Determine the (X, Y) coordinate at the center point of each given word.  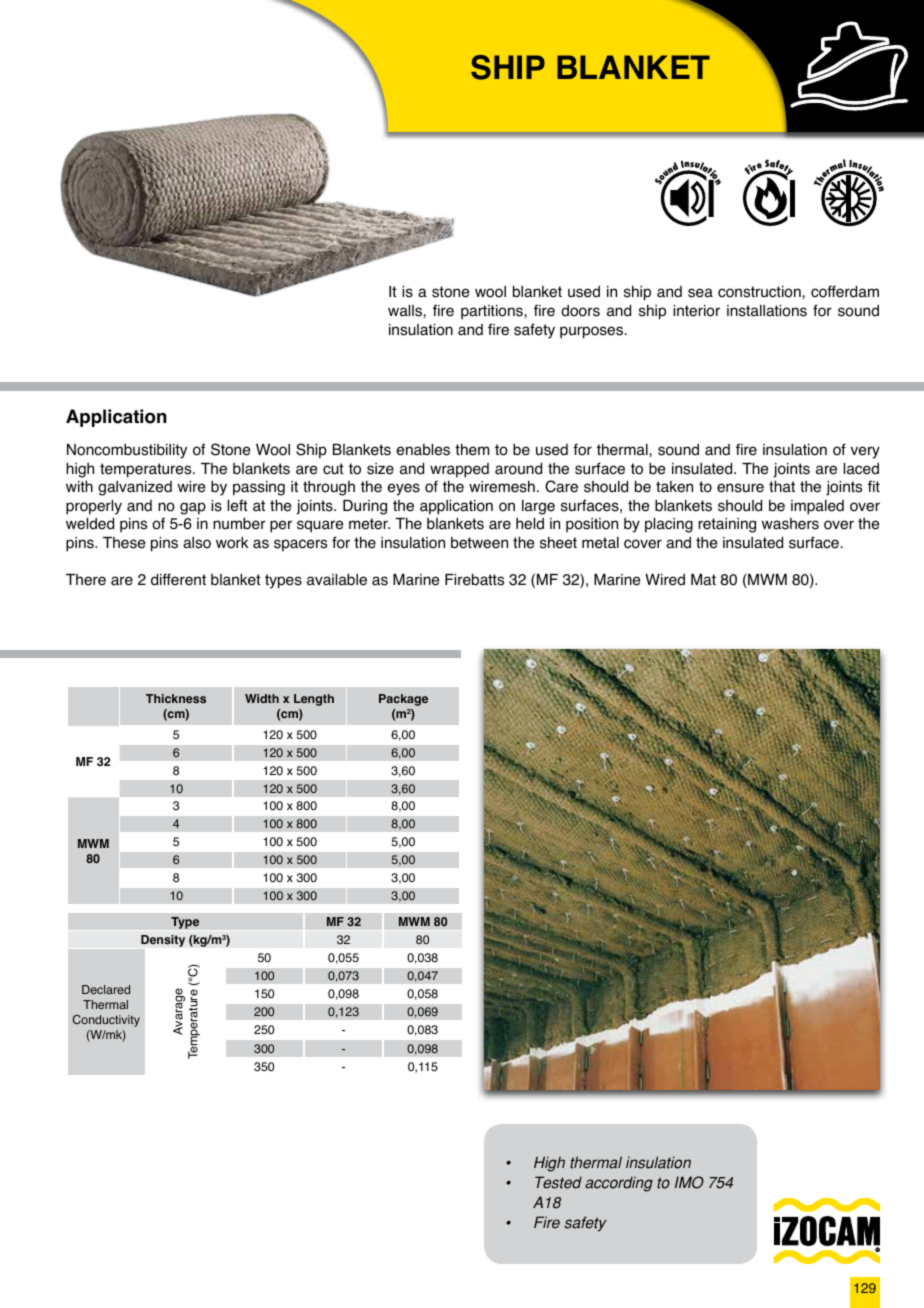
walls (406, 311)
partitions (493, 312)
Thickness (176, 698)
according (619, 1184)
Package (403, 700)
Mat (703, 580)
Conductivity (106, 1021)
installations (767, 311)
